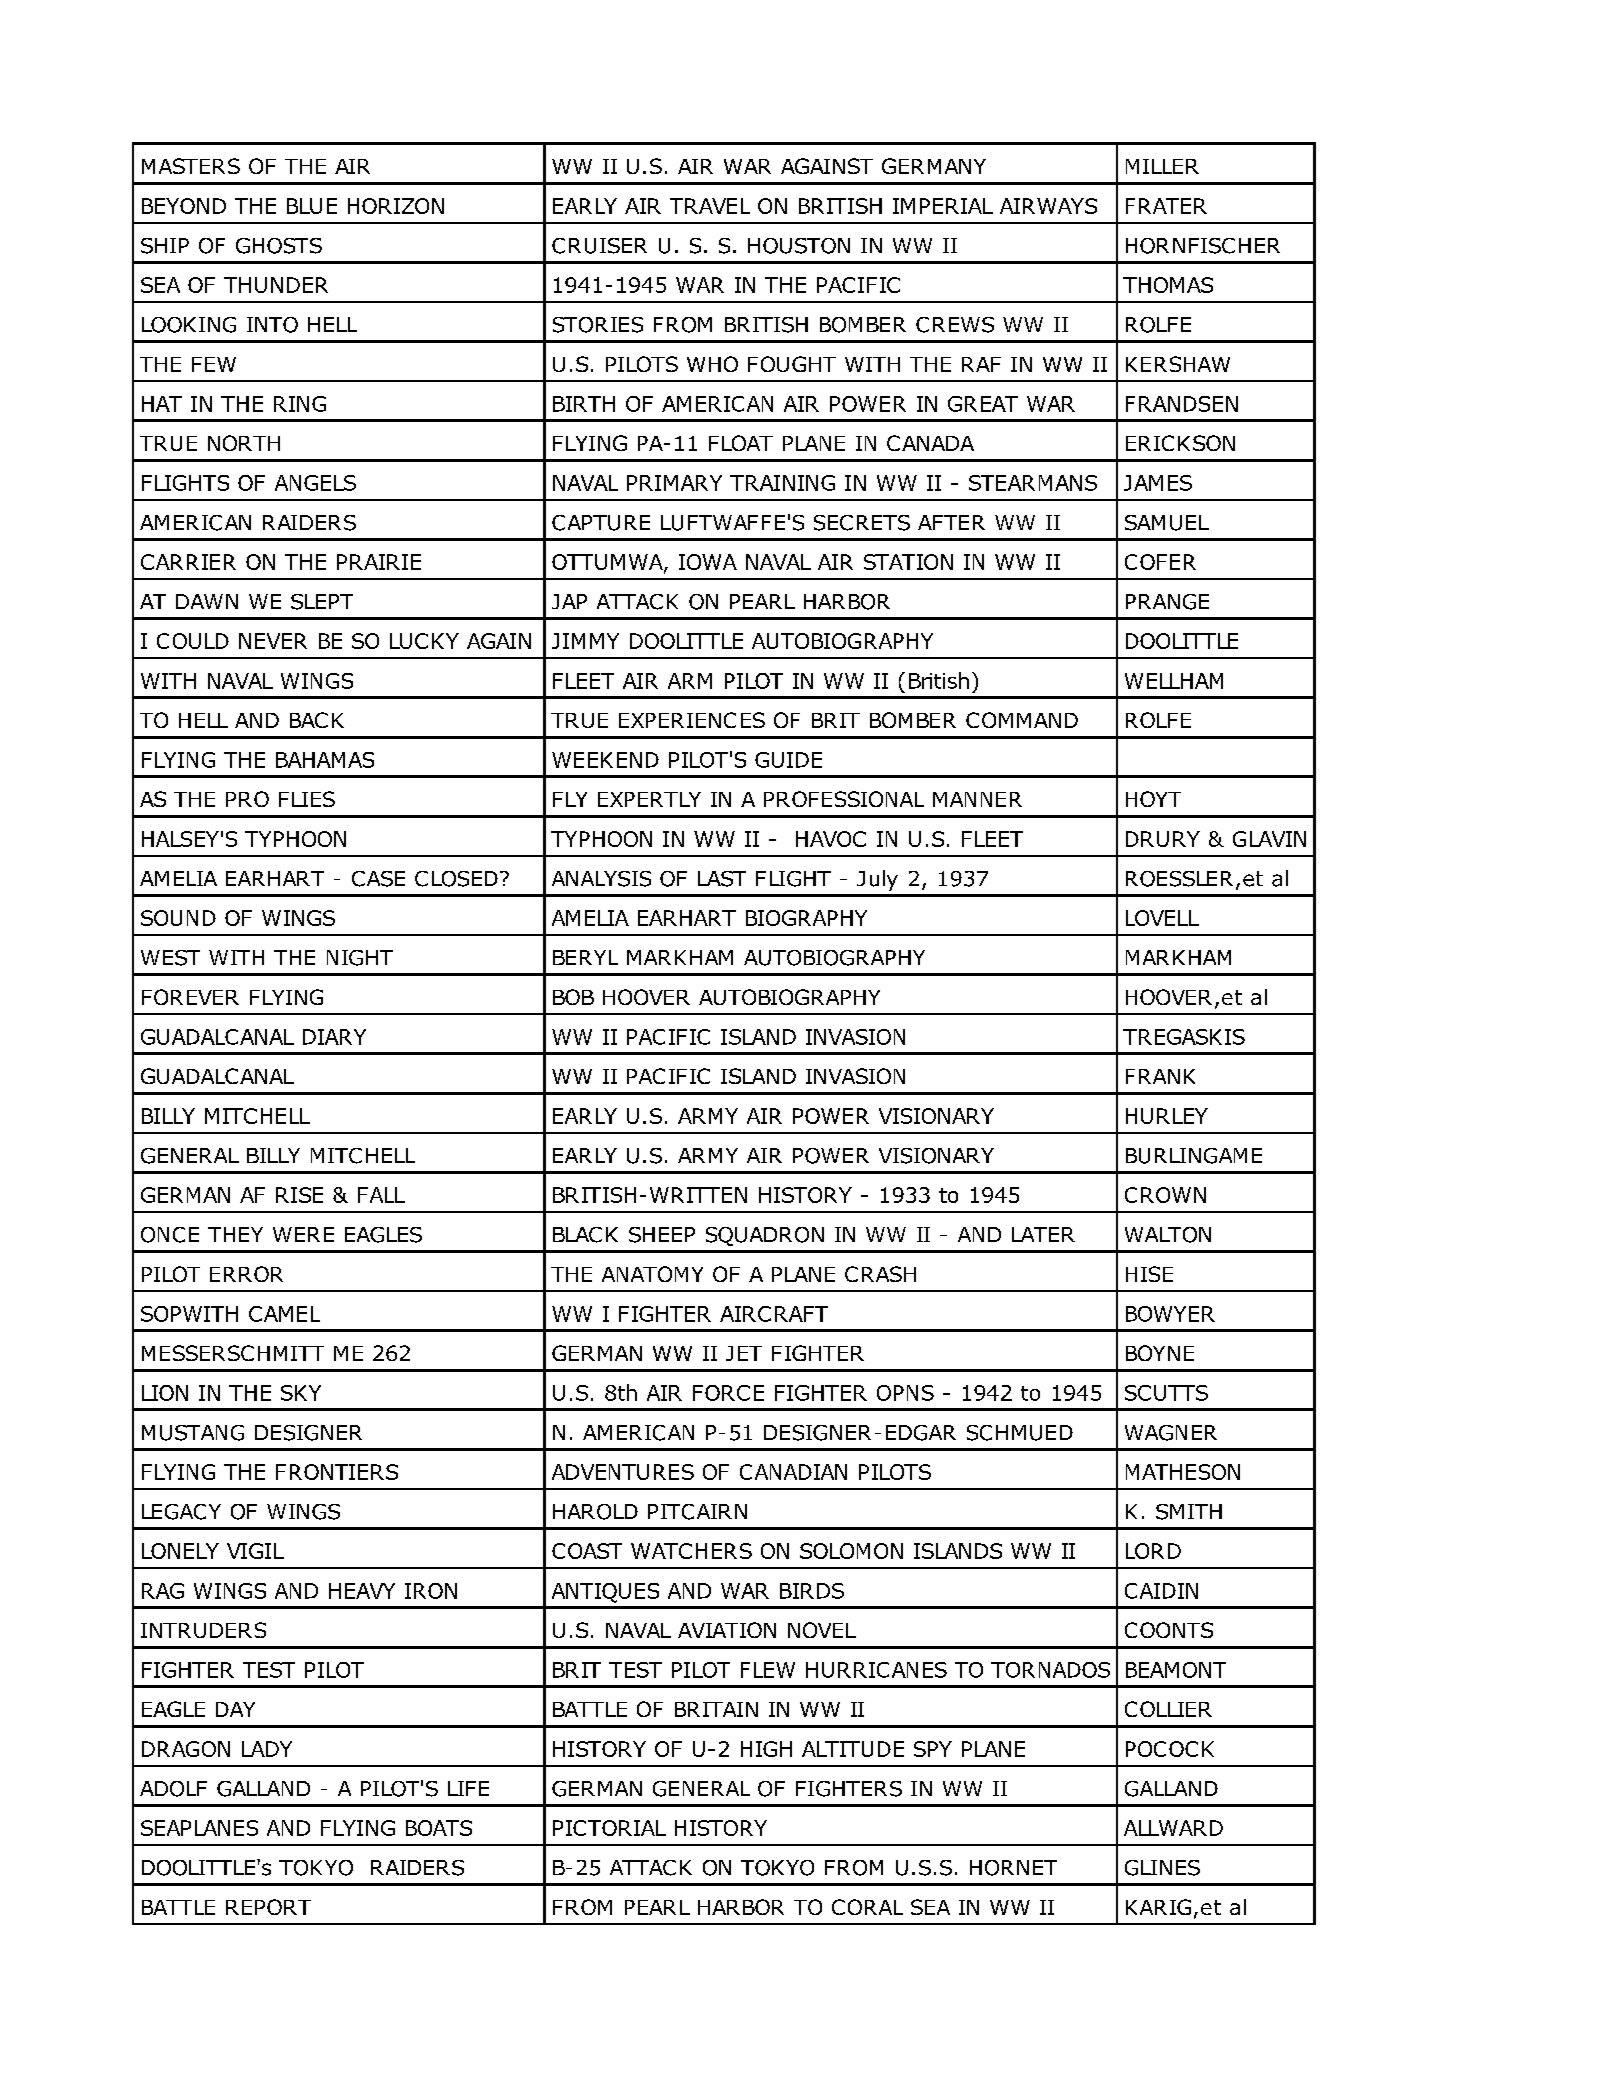 The image size is (1614, 2089). I want to click on DIARY, so click(334, 1037).
